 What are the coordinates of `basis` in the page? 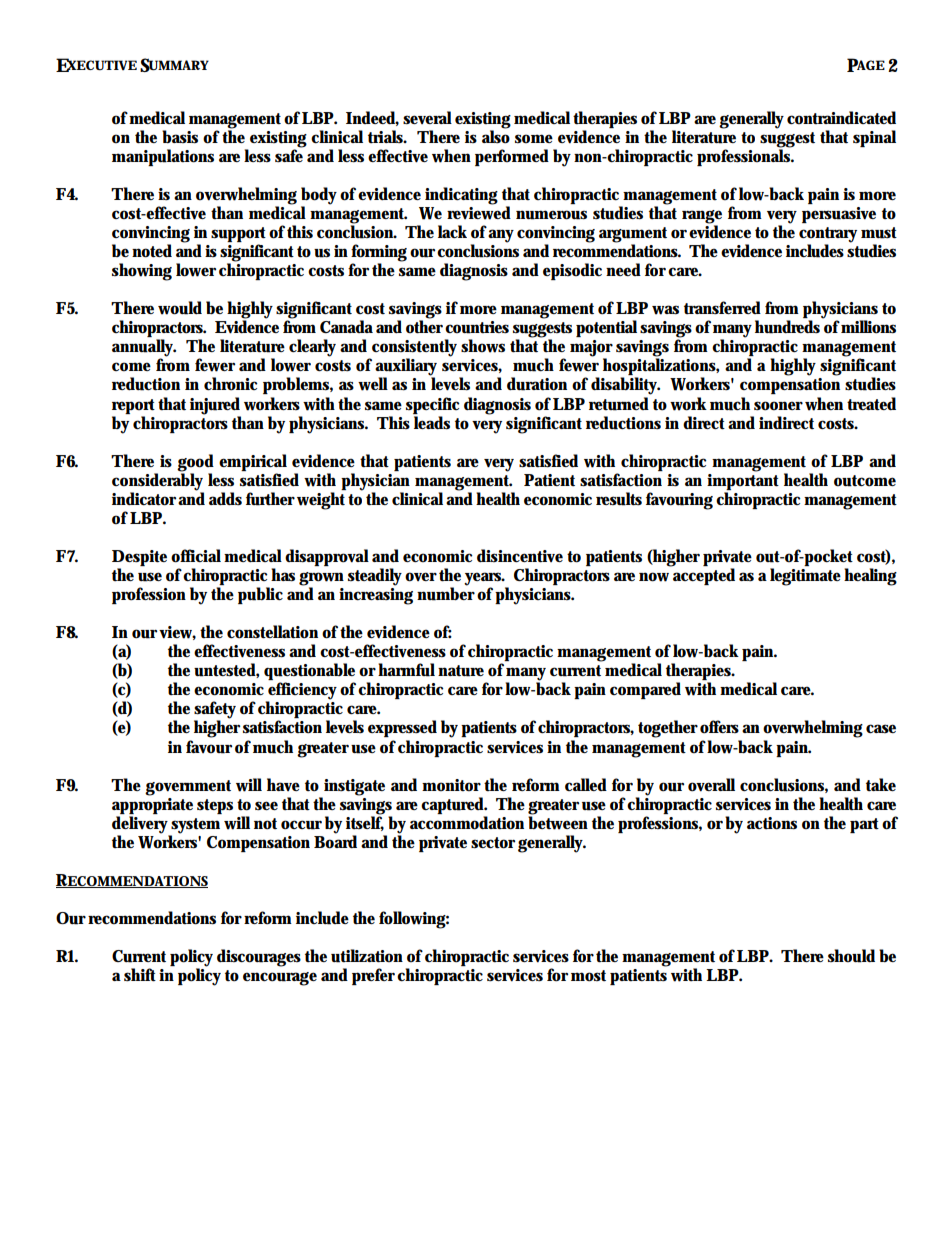 It's located at (180, 137).
